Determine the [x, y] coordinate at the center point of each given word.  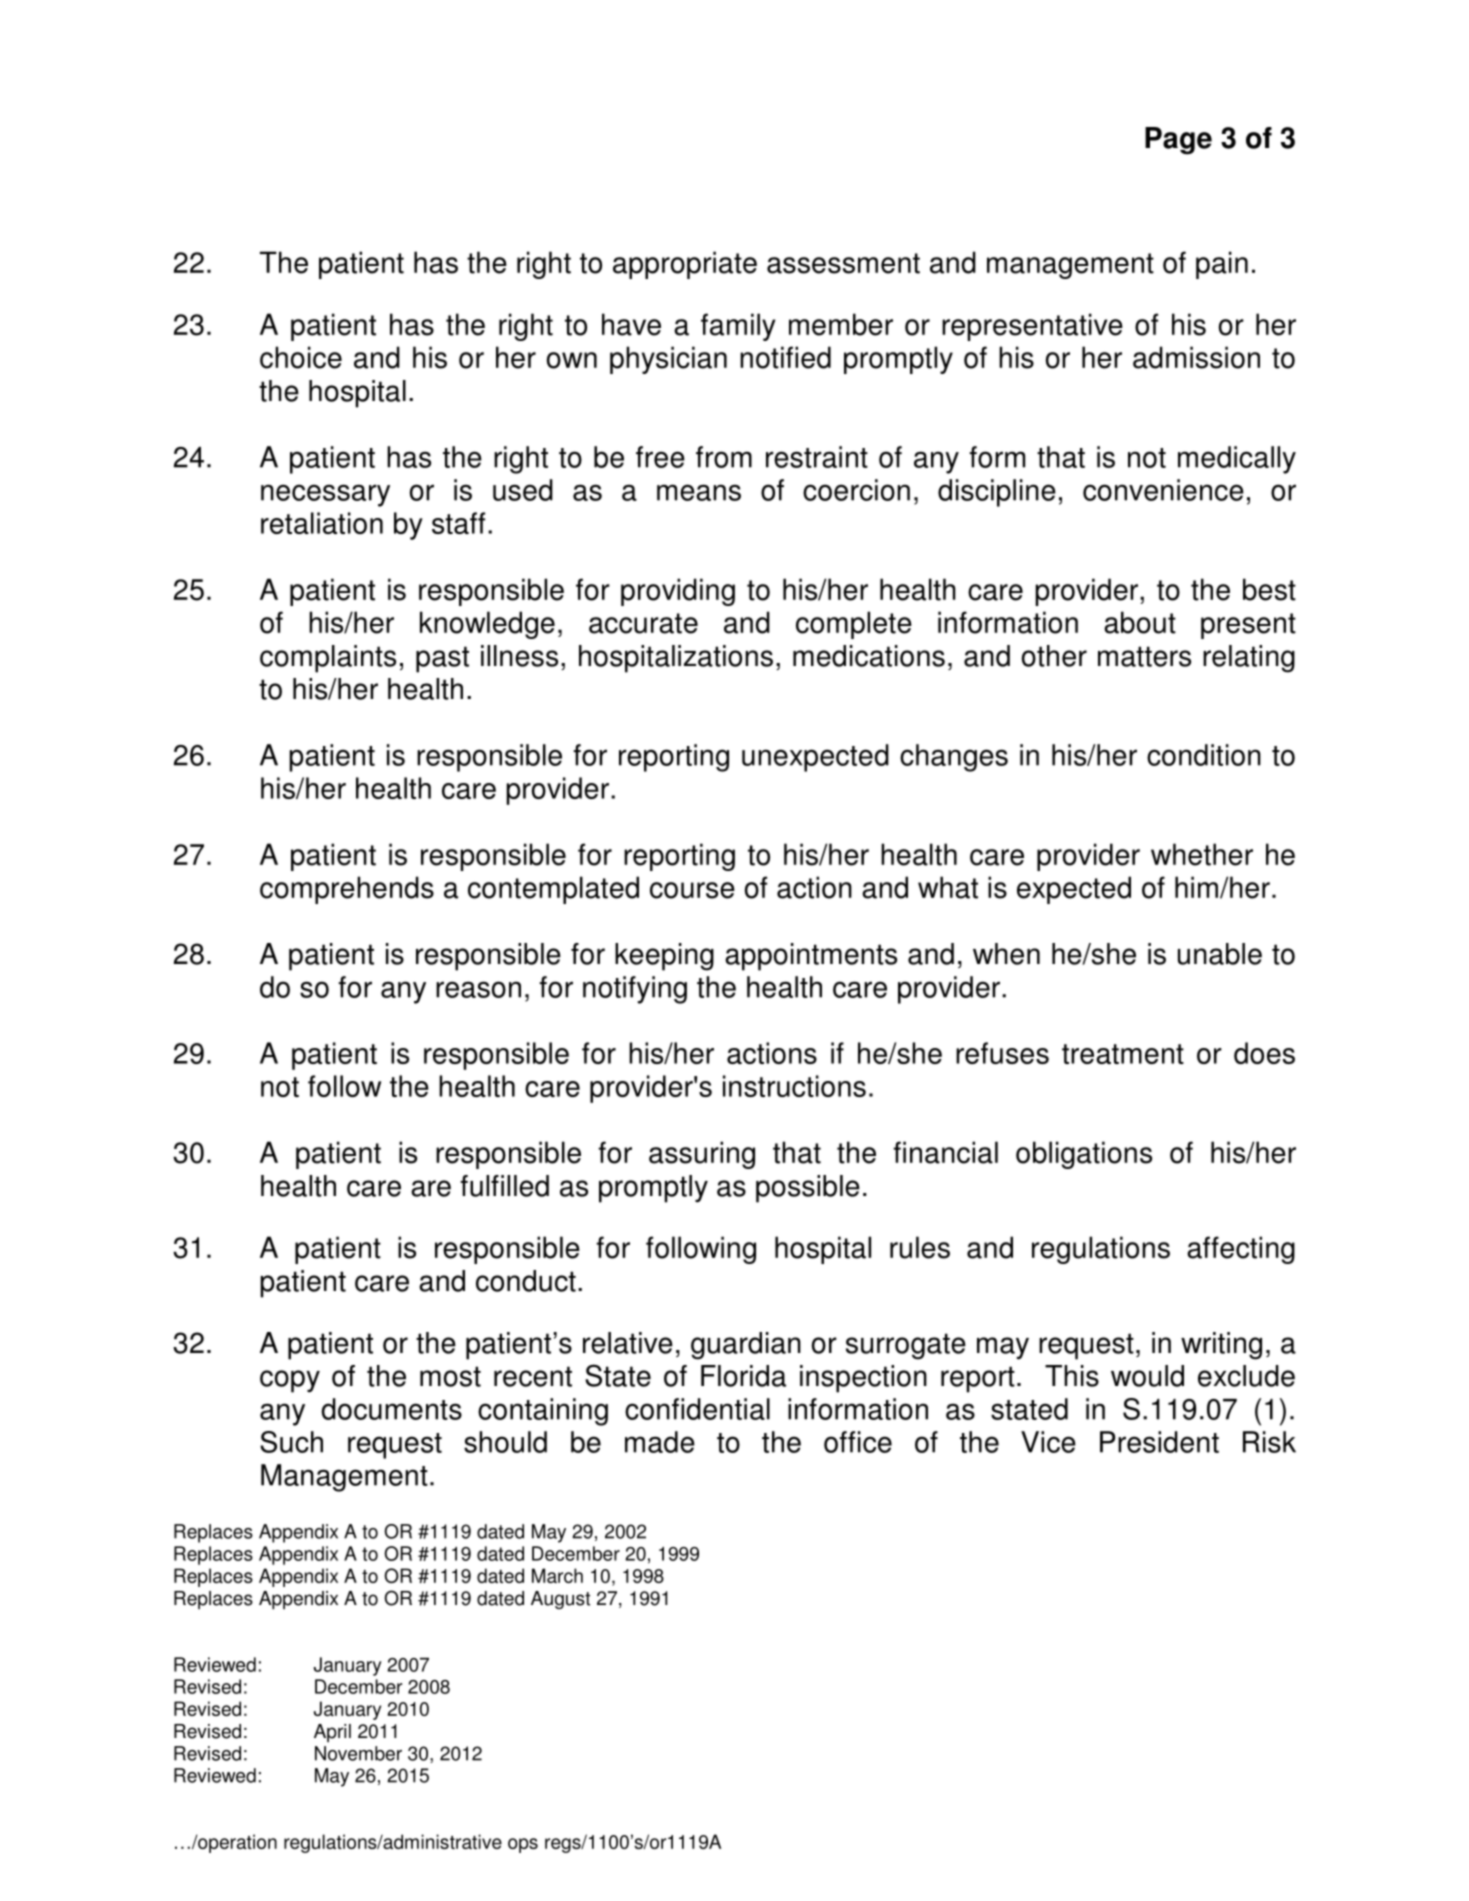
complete [854, 625]
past [442, 659]
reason [478, 989]
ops [523, 1845]
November [358, 1753]
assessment [843, 263]
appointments [811, 957]
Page [1178, 141]
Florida [743, 1376]
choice [301, 357]
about [1140, 622]
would [1147, 1376]
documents [391, 1409]
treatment [1123, 1054]
